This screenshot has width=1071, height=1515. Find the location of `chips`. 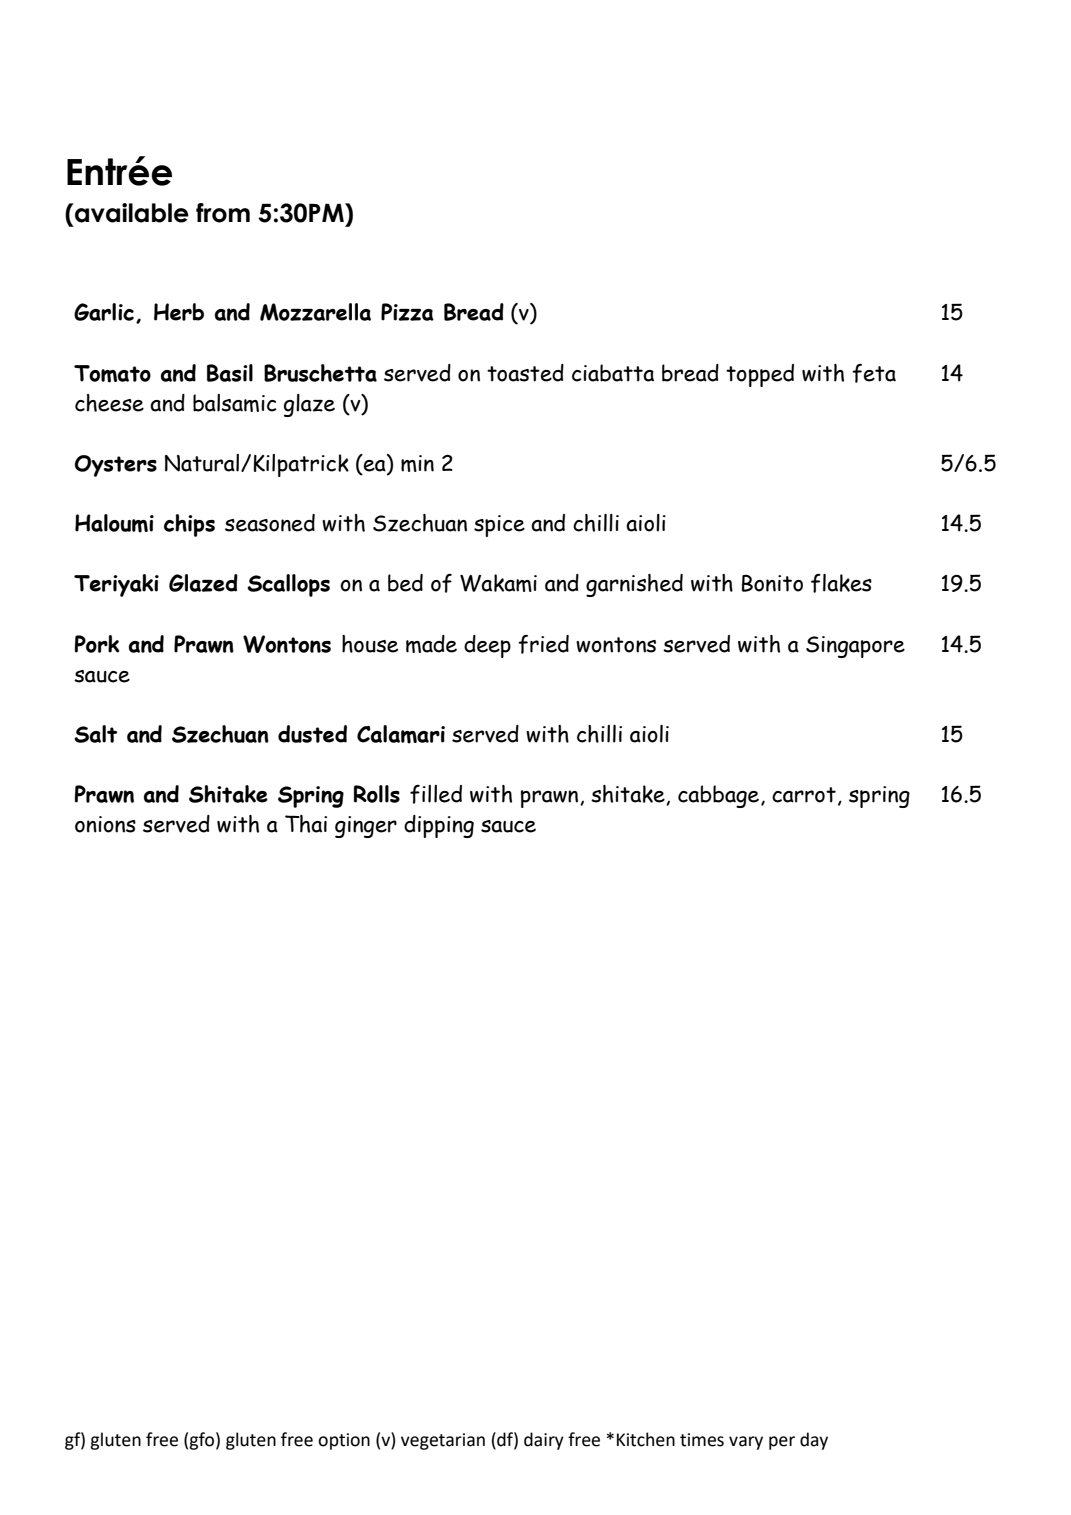

chips is located at coordinates (189, 525).
